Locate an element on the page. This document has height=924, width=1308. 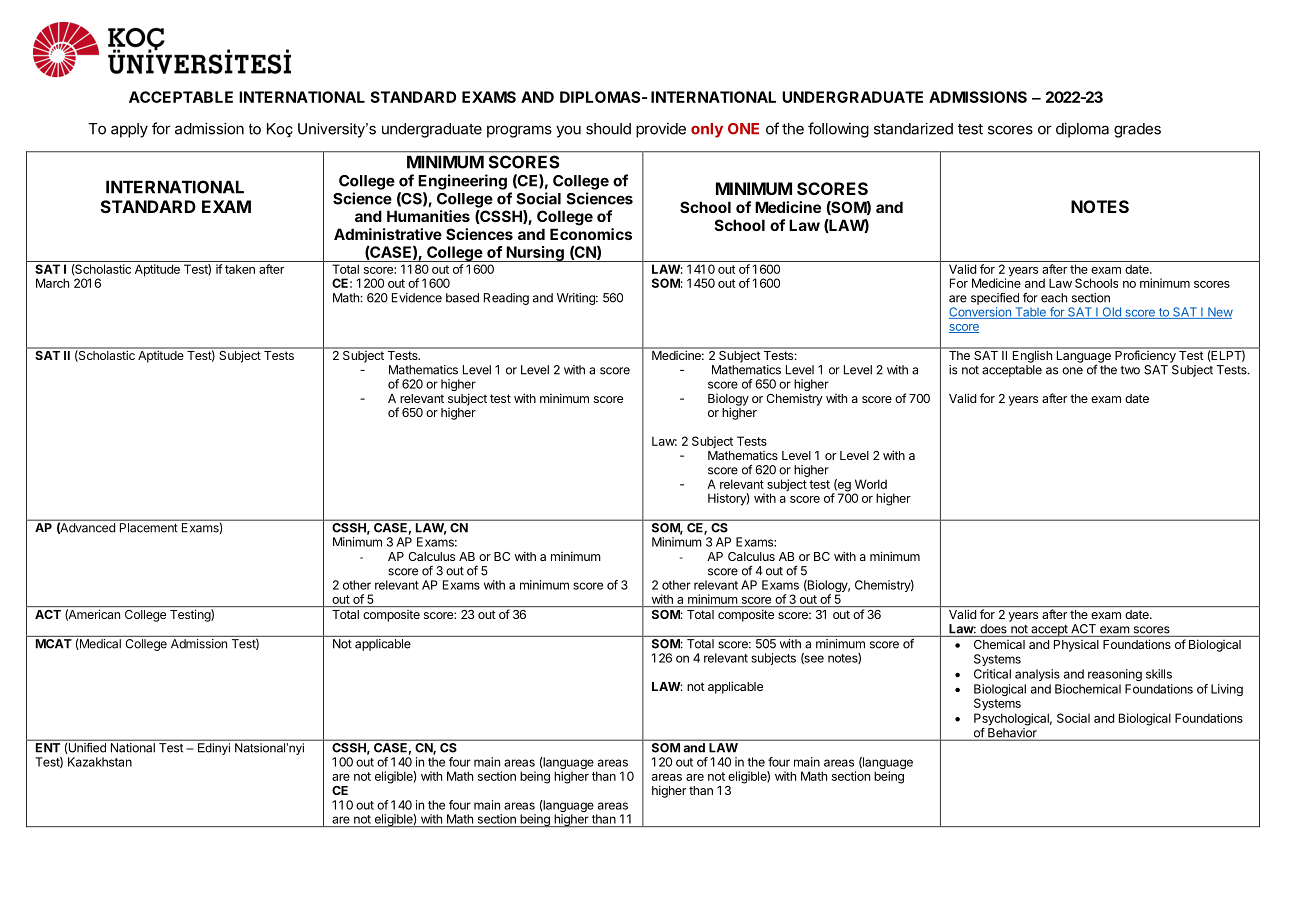
does is located at coordinates (993, 629).
